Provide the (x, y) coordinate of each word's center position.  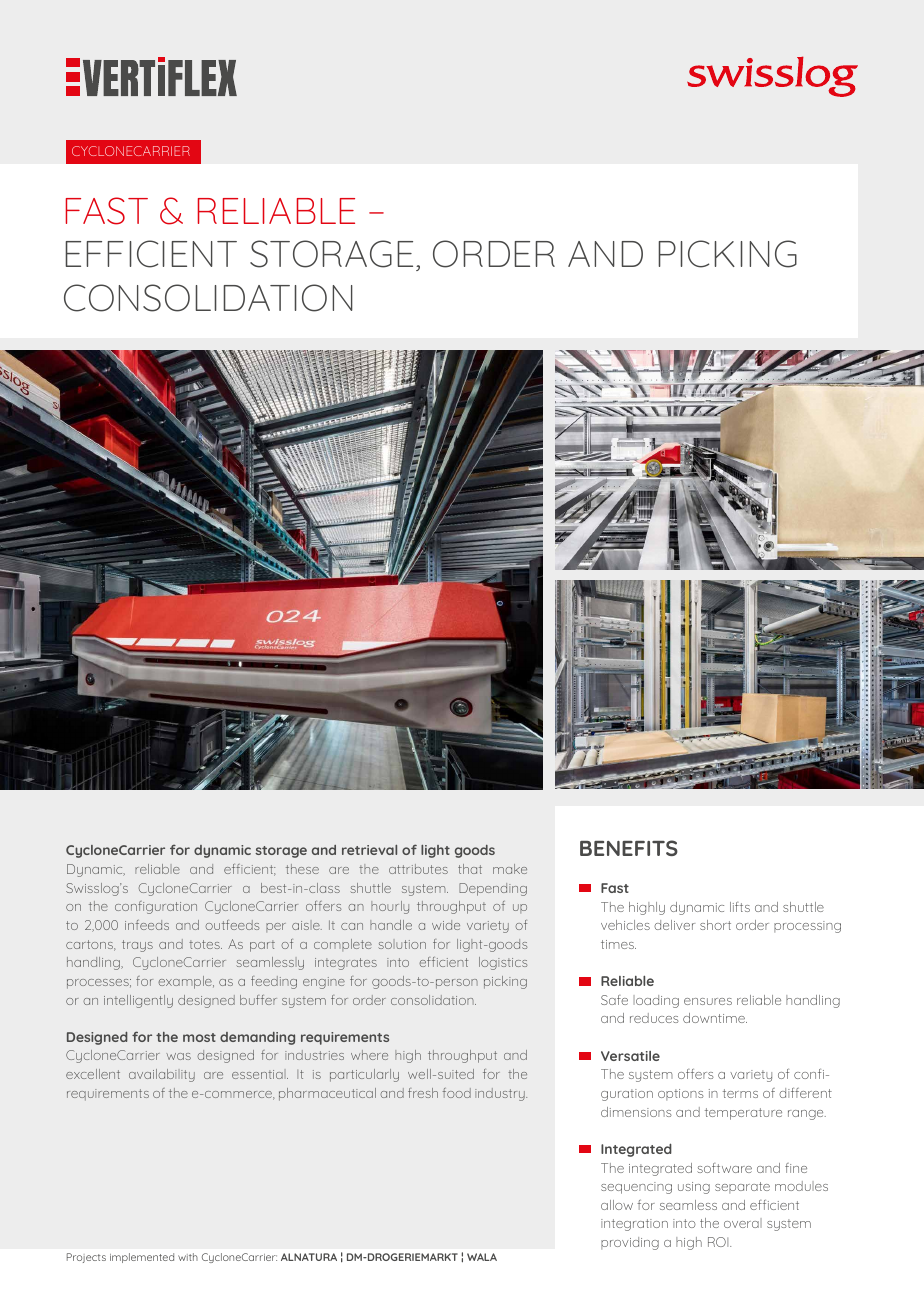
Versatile (630, 1056)
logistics (503, 963)
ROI (719, 1242)
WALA (482, 1257)
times (618, 944)
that (470, 869)
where (369, 1055)
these (302, 869)
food (457, 1093)
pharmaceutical (327, 1094)
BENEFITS (629, 848)
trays (137, 946)
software (724, 1168)
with (188, 1257)
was (178, 1056)
